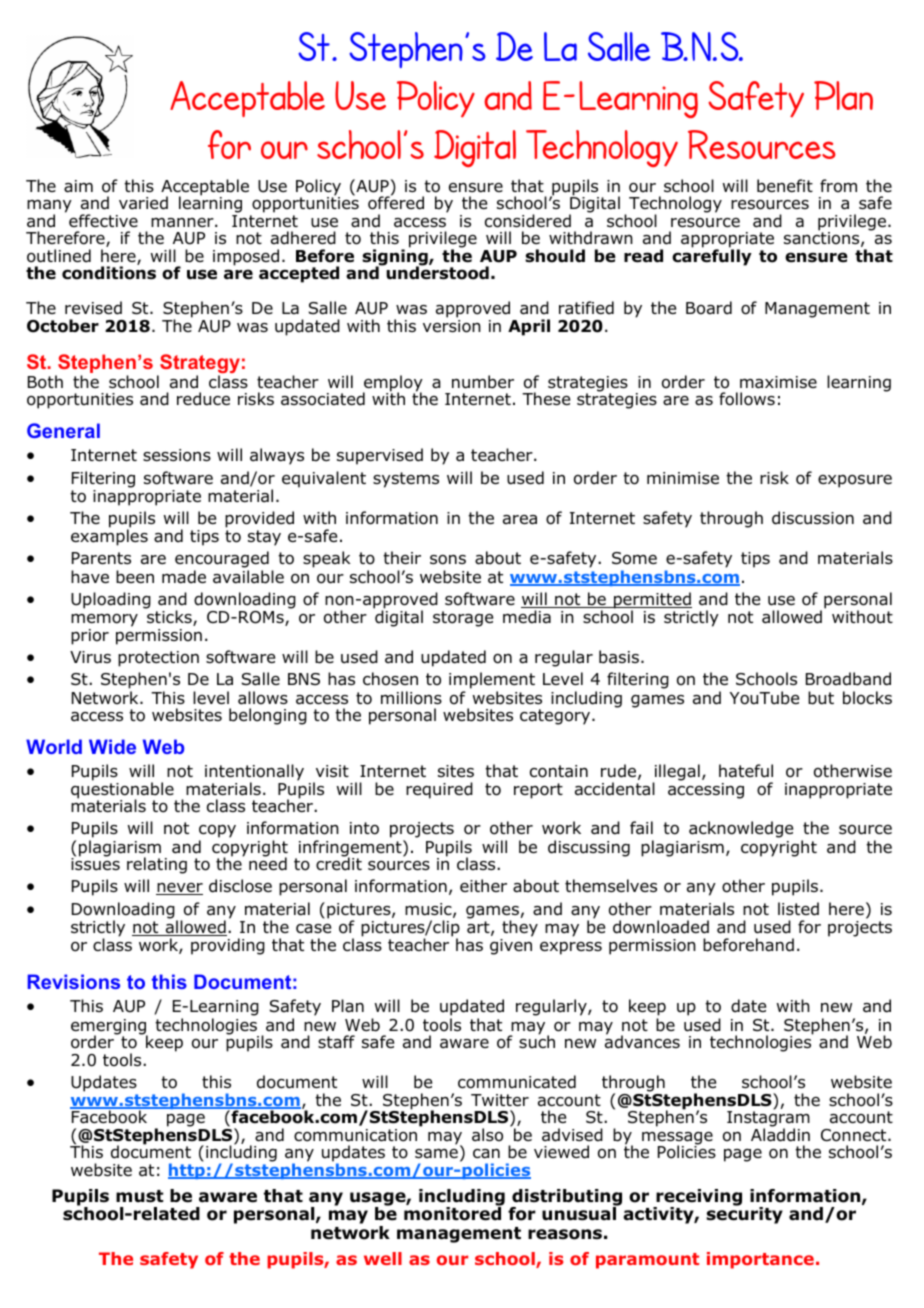 The image size is (924, 1308). What do you see at coordinates (813, 518) in the screenshot?
I see `discussion` at bounding box center [813, 518].
